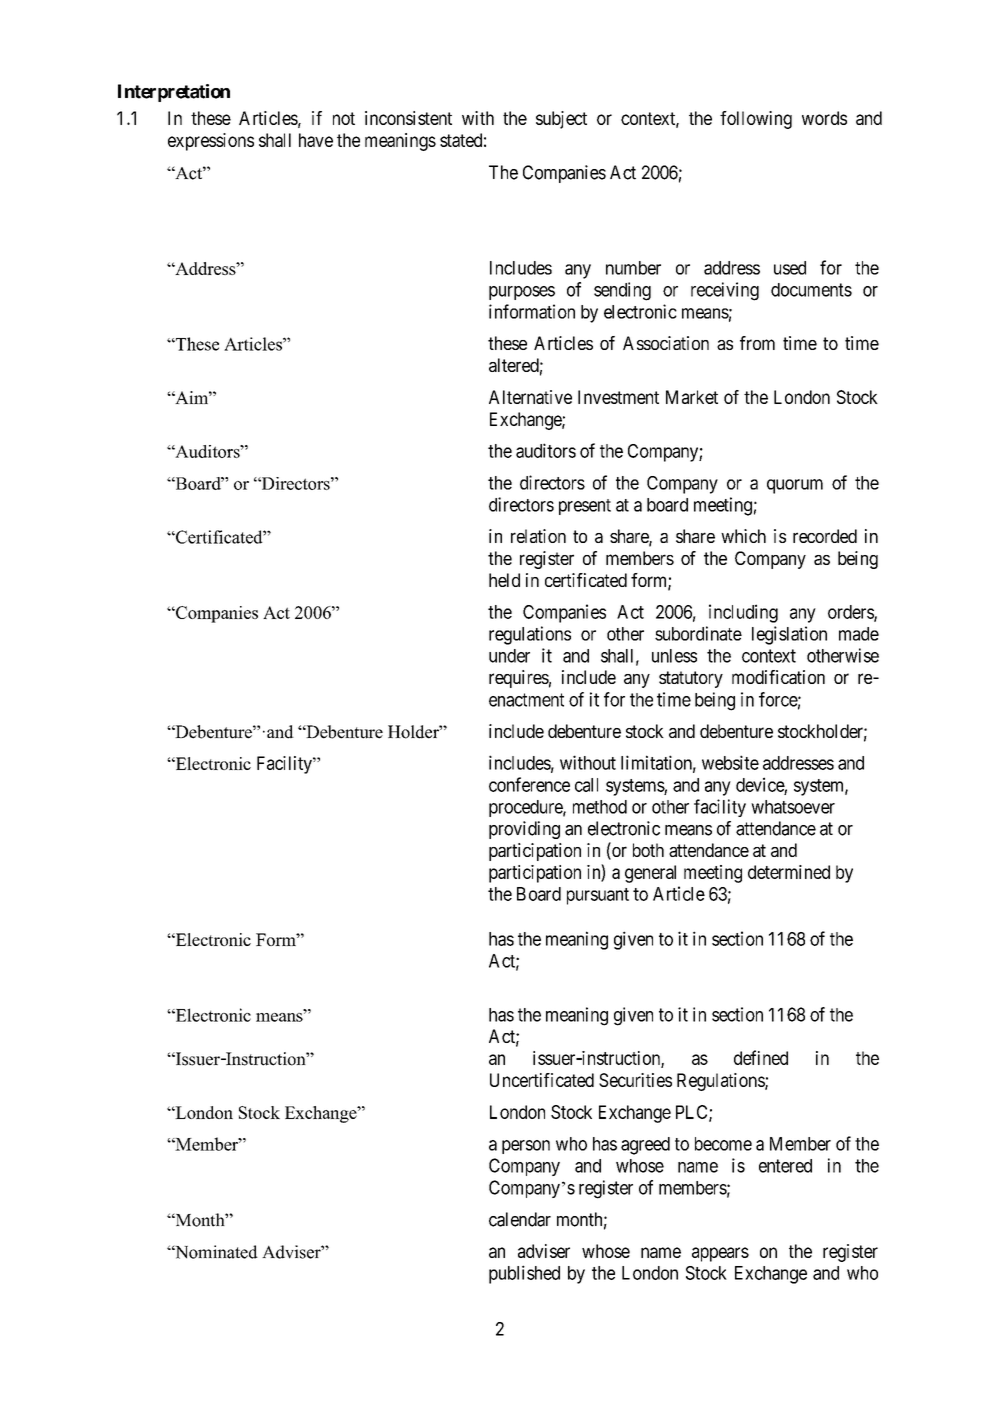 This document has width=999, height=1413. Describe the element at coordinates (789, 872) in the document. I see `determined` at that location.
